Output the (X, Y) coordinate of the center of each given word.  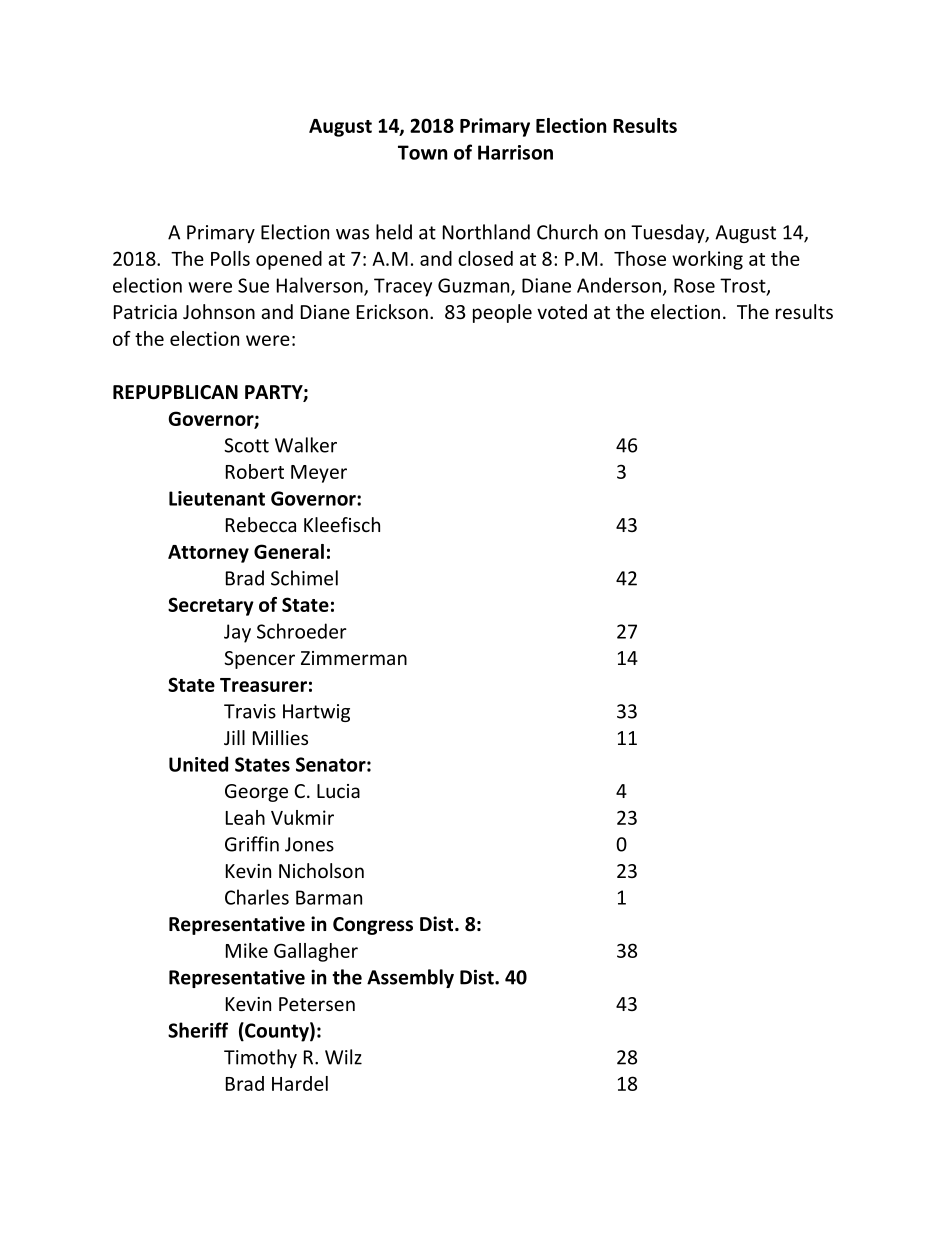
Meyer (319, 474)
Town (422, 152)
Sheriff (198, 1030)
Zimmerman (354, 658)
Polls (230, 258)
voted (562, 311)
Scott (246, 445)
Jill (234, 737)
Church (567, 232)
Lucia (338, 791)
